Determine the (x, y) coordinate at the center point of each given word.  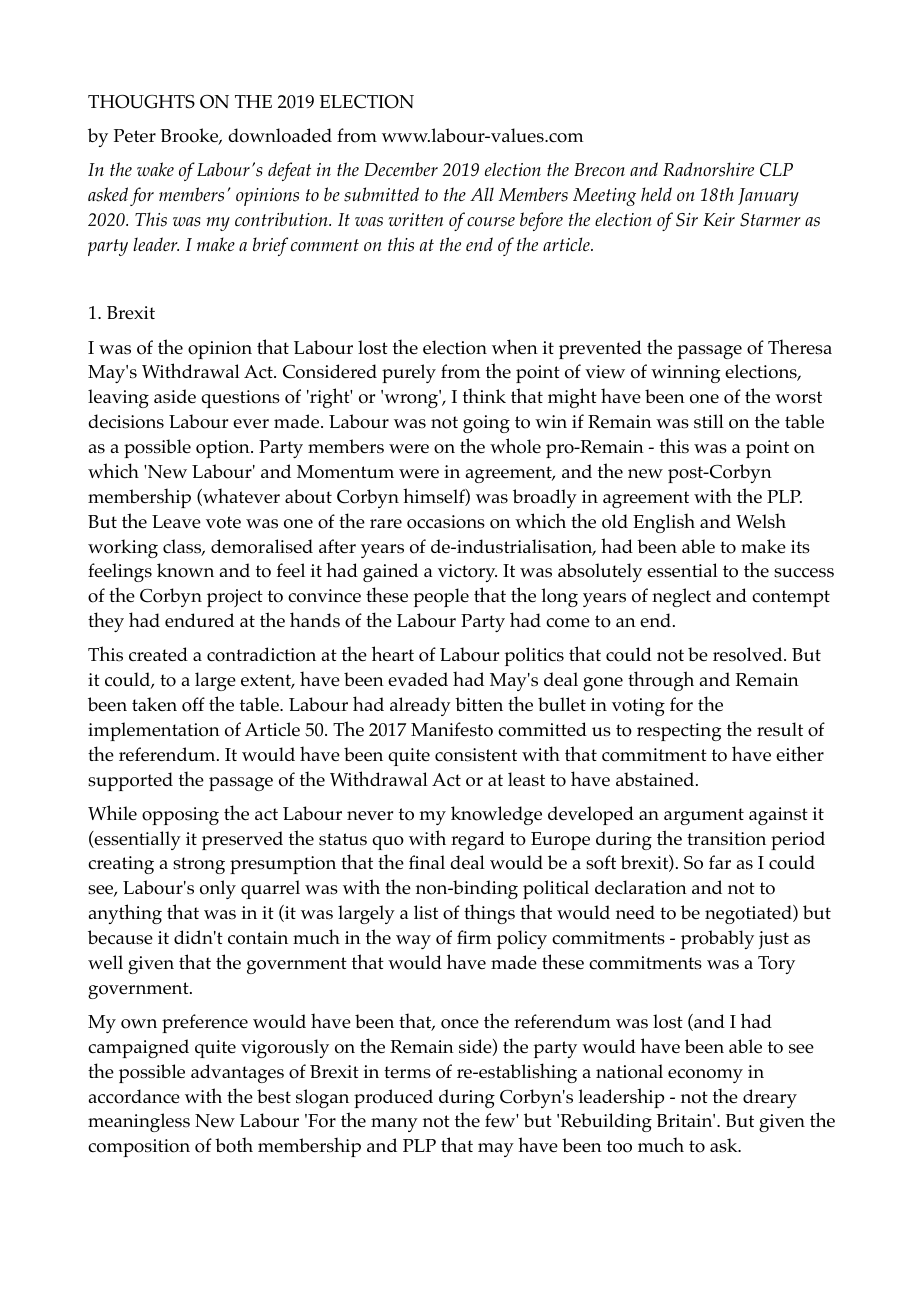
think (484, 395)
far (720, 862)
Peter (135, 135)
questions (240, 399)
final (427, 862)
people (441, 597)
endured (199, 620)
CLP (776, 170)
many (394, 1125)
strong (199, 865)
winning (685, 374)
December (401, 169)
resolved (749, 654)
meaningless (139, 1122)
